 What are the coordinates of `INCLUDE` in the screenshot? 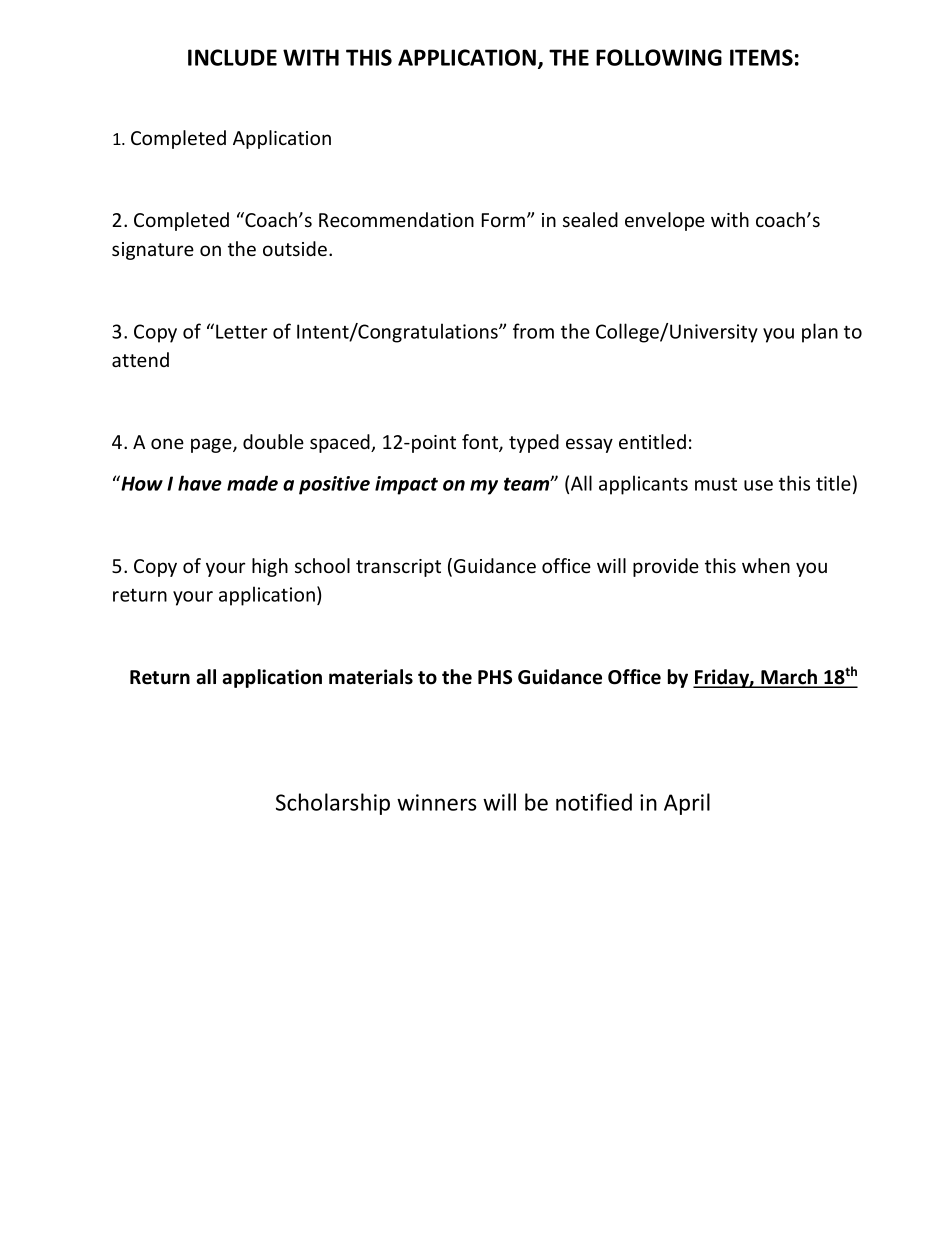 It's located at (232, 57).
